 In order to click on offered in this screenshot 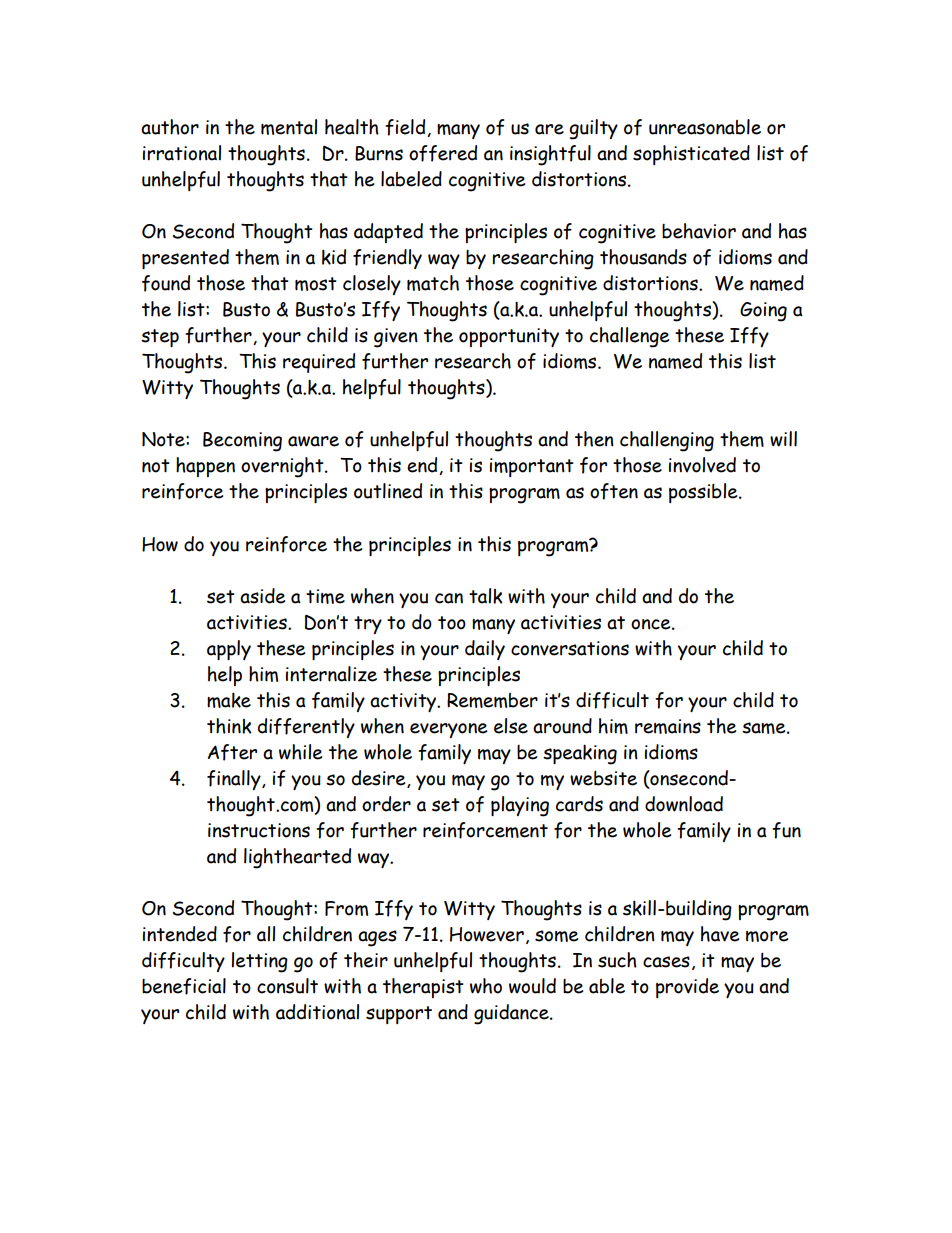, I will do `click(443, 153)`.
